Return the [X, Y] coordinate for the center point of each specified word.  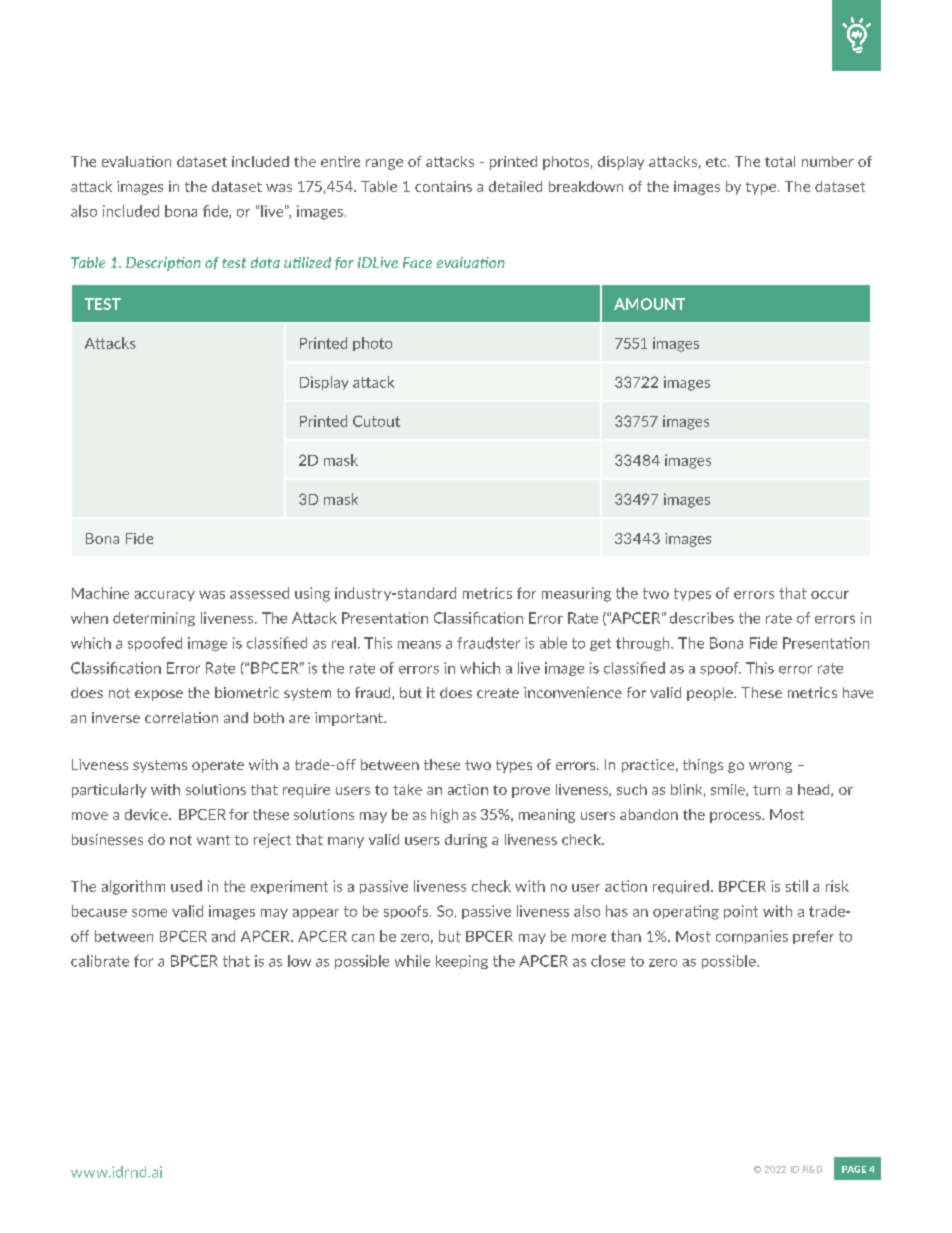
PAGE [854, 1169]
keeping [462, 962]
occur [830, 595]
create [498, 693]
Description [163, 264]
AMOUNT [649, 304]
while [412, 961]
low [299, 961]
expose [159, 695]
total [780, 161]
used [186, 886]
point [741, 912]
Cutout [376, 421]
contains [443, 186]
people [711, 694]
